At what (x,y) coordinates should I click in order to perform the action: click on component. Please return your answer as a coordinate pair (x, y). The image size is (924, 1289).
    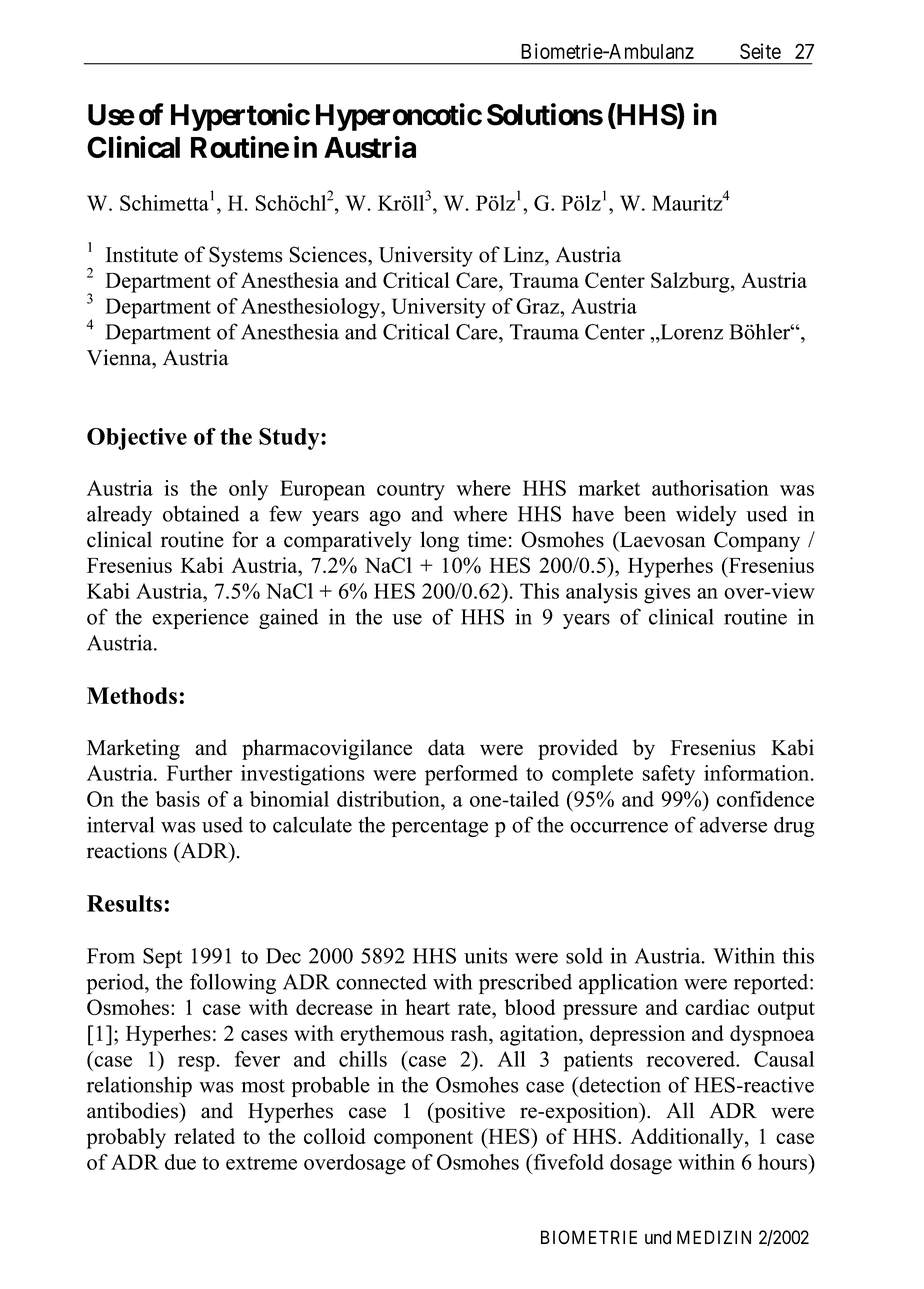
    Looking at the image, I should click on (423, 1140).
